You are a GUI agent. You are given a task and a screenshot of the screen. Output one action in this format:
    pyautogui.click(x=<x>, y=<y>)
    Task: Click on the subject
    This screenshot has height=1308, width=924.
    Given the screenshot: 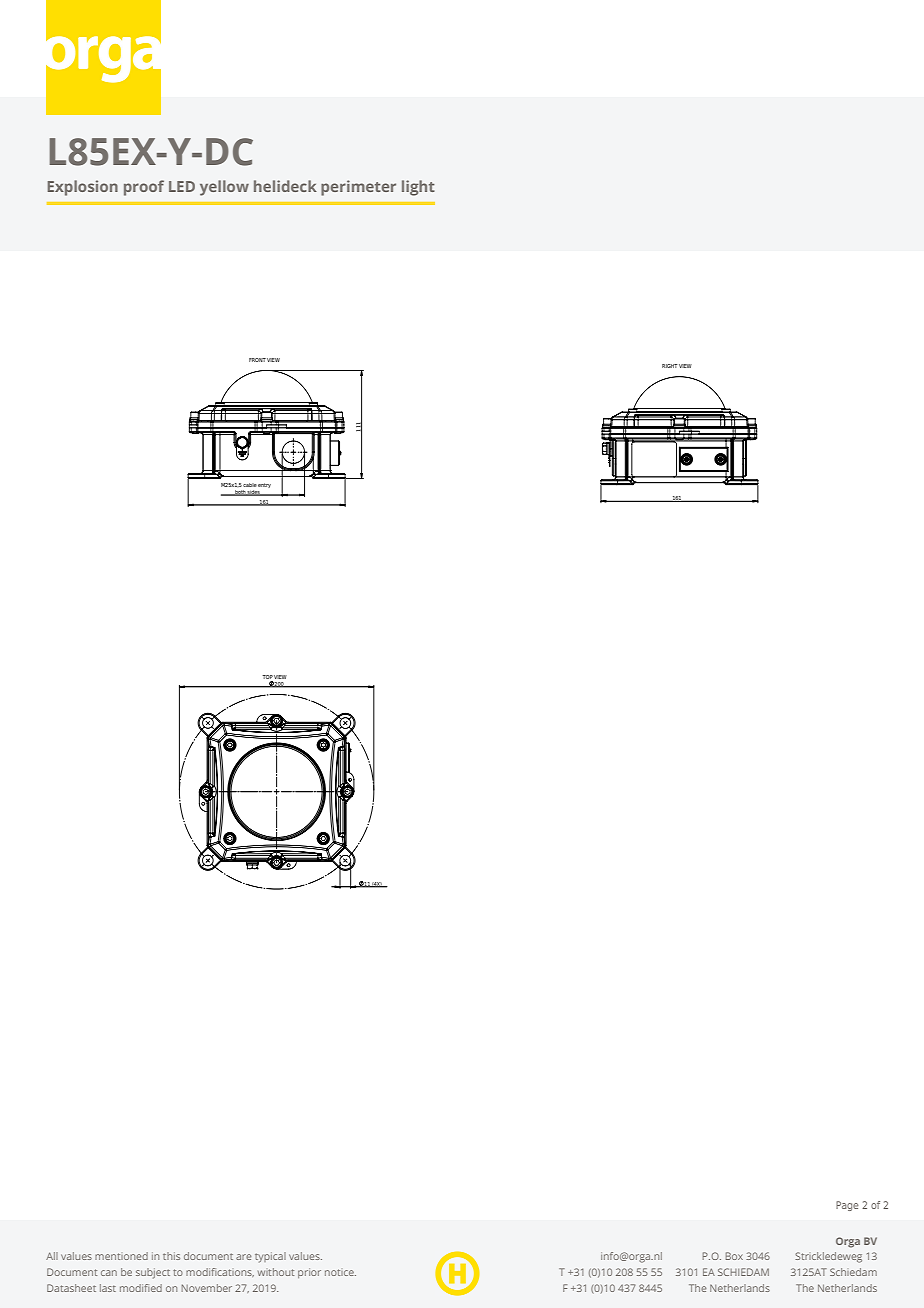 What is the action you would take?
    pyautogui.click(x=153, y=1273)
